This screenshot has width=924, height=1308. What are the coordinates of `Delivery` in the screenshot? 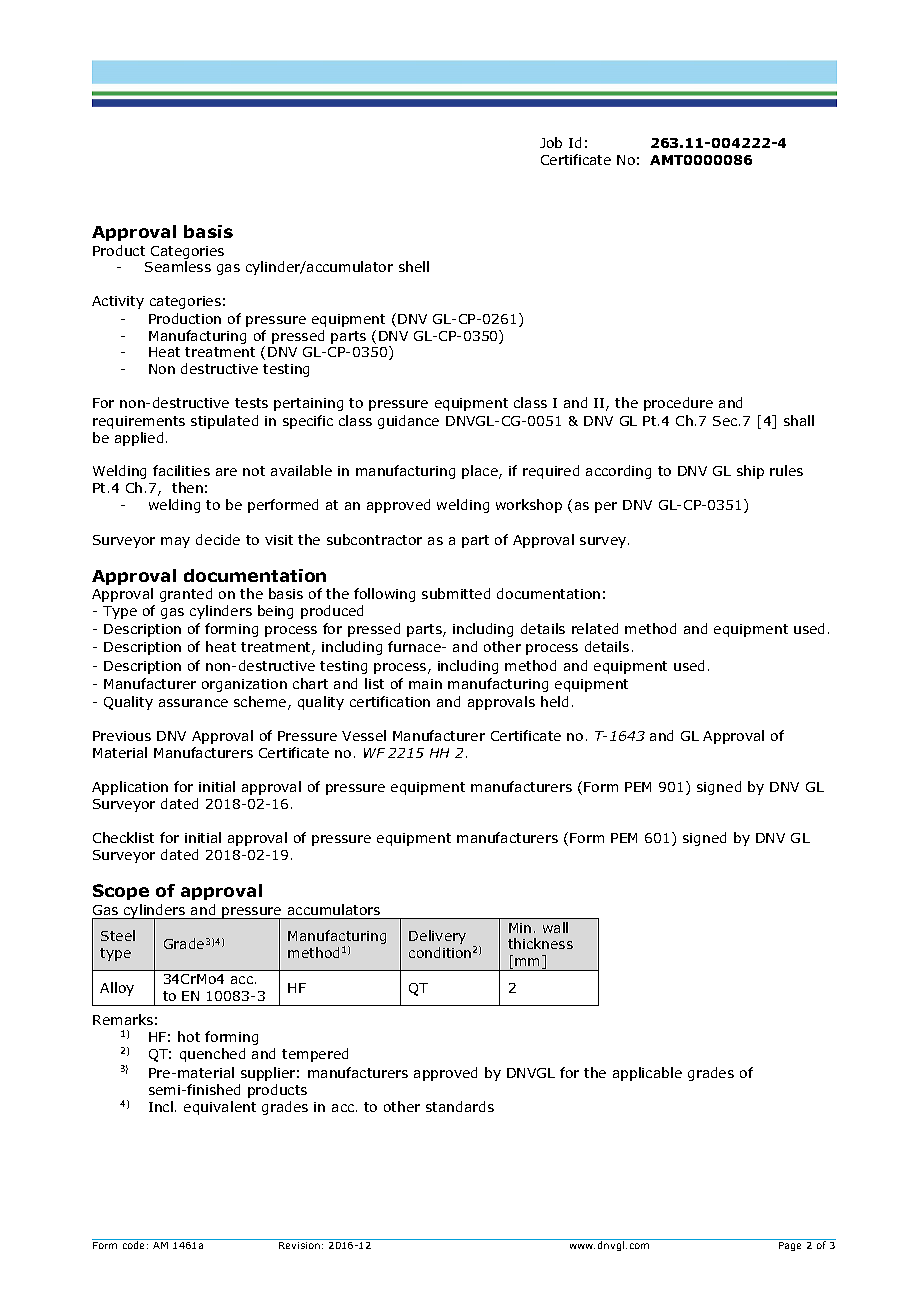 It's located at (437, 937).
